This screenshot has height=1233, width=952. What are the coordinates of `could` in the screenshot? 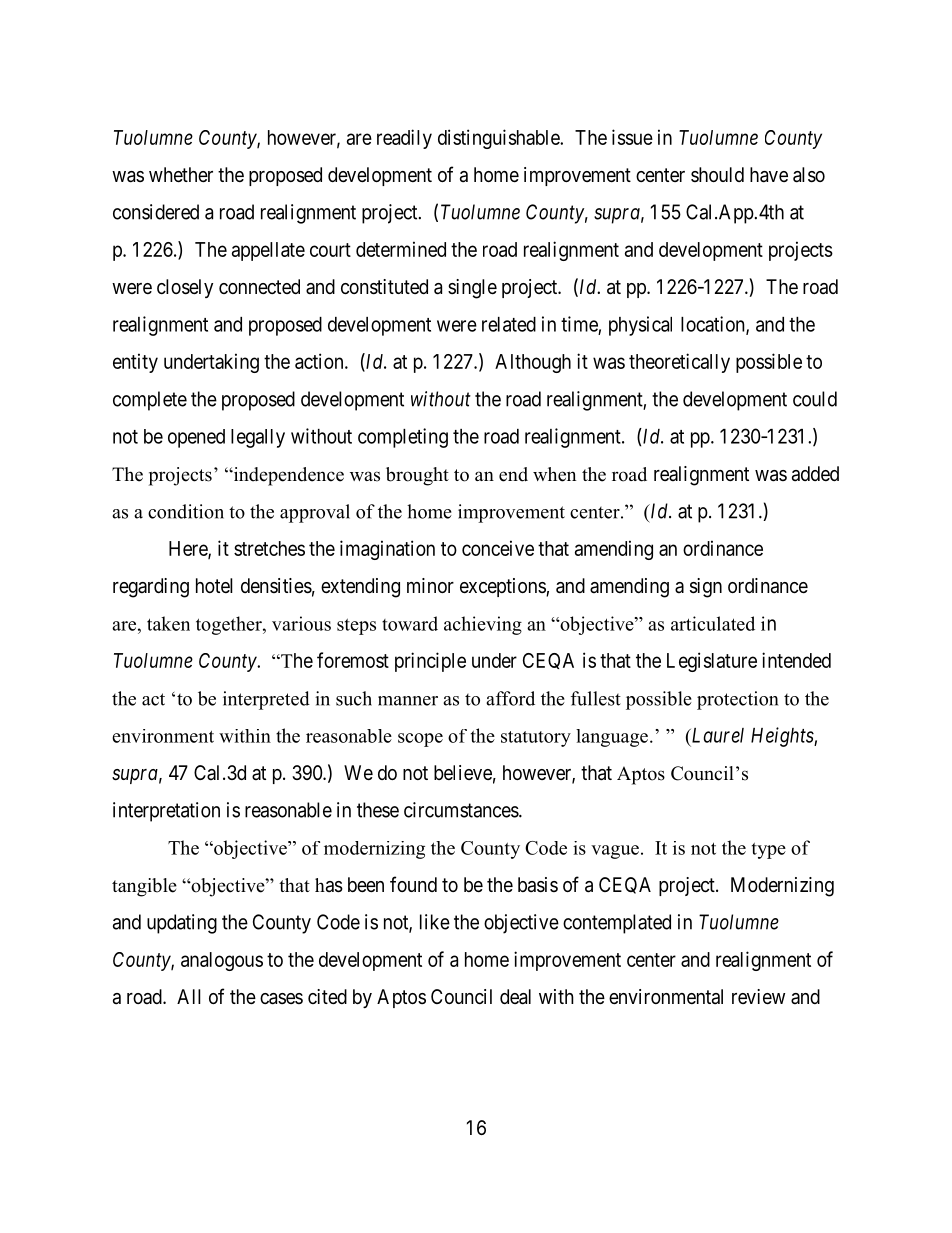 It's located at (815, 399).
